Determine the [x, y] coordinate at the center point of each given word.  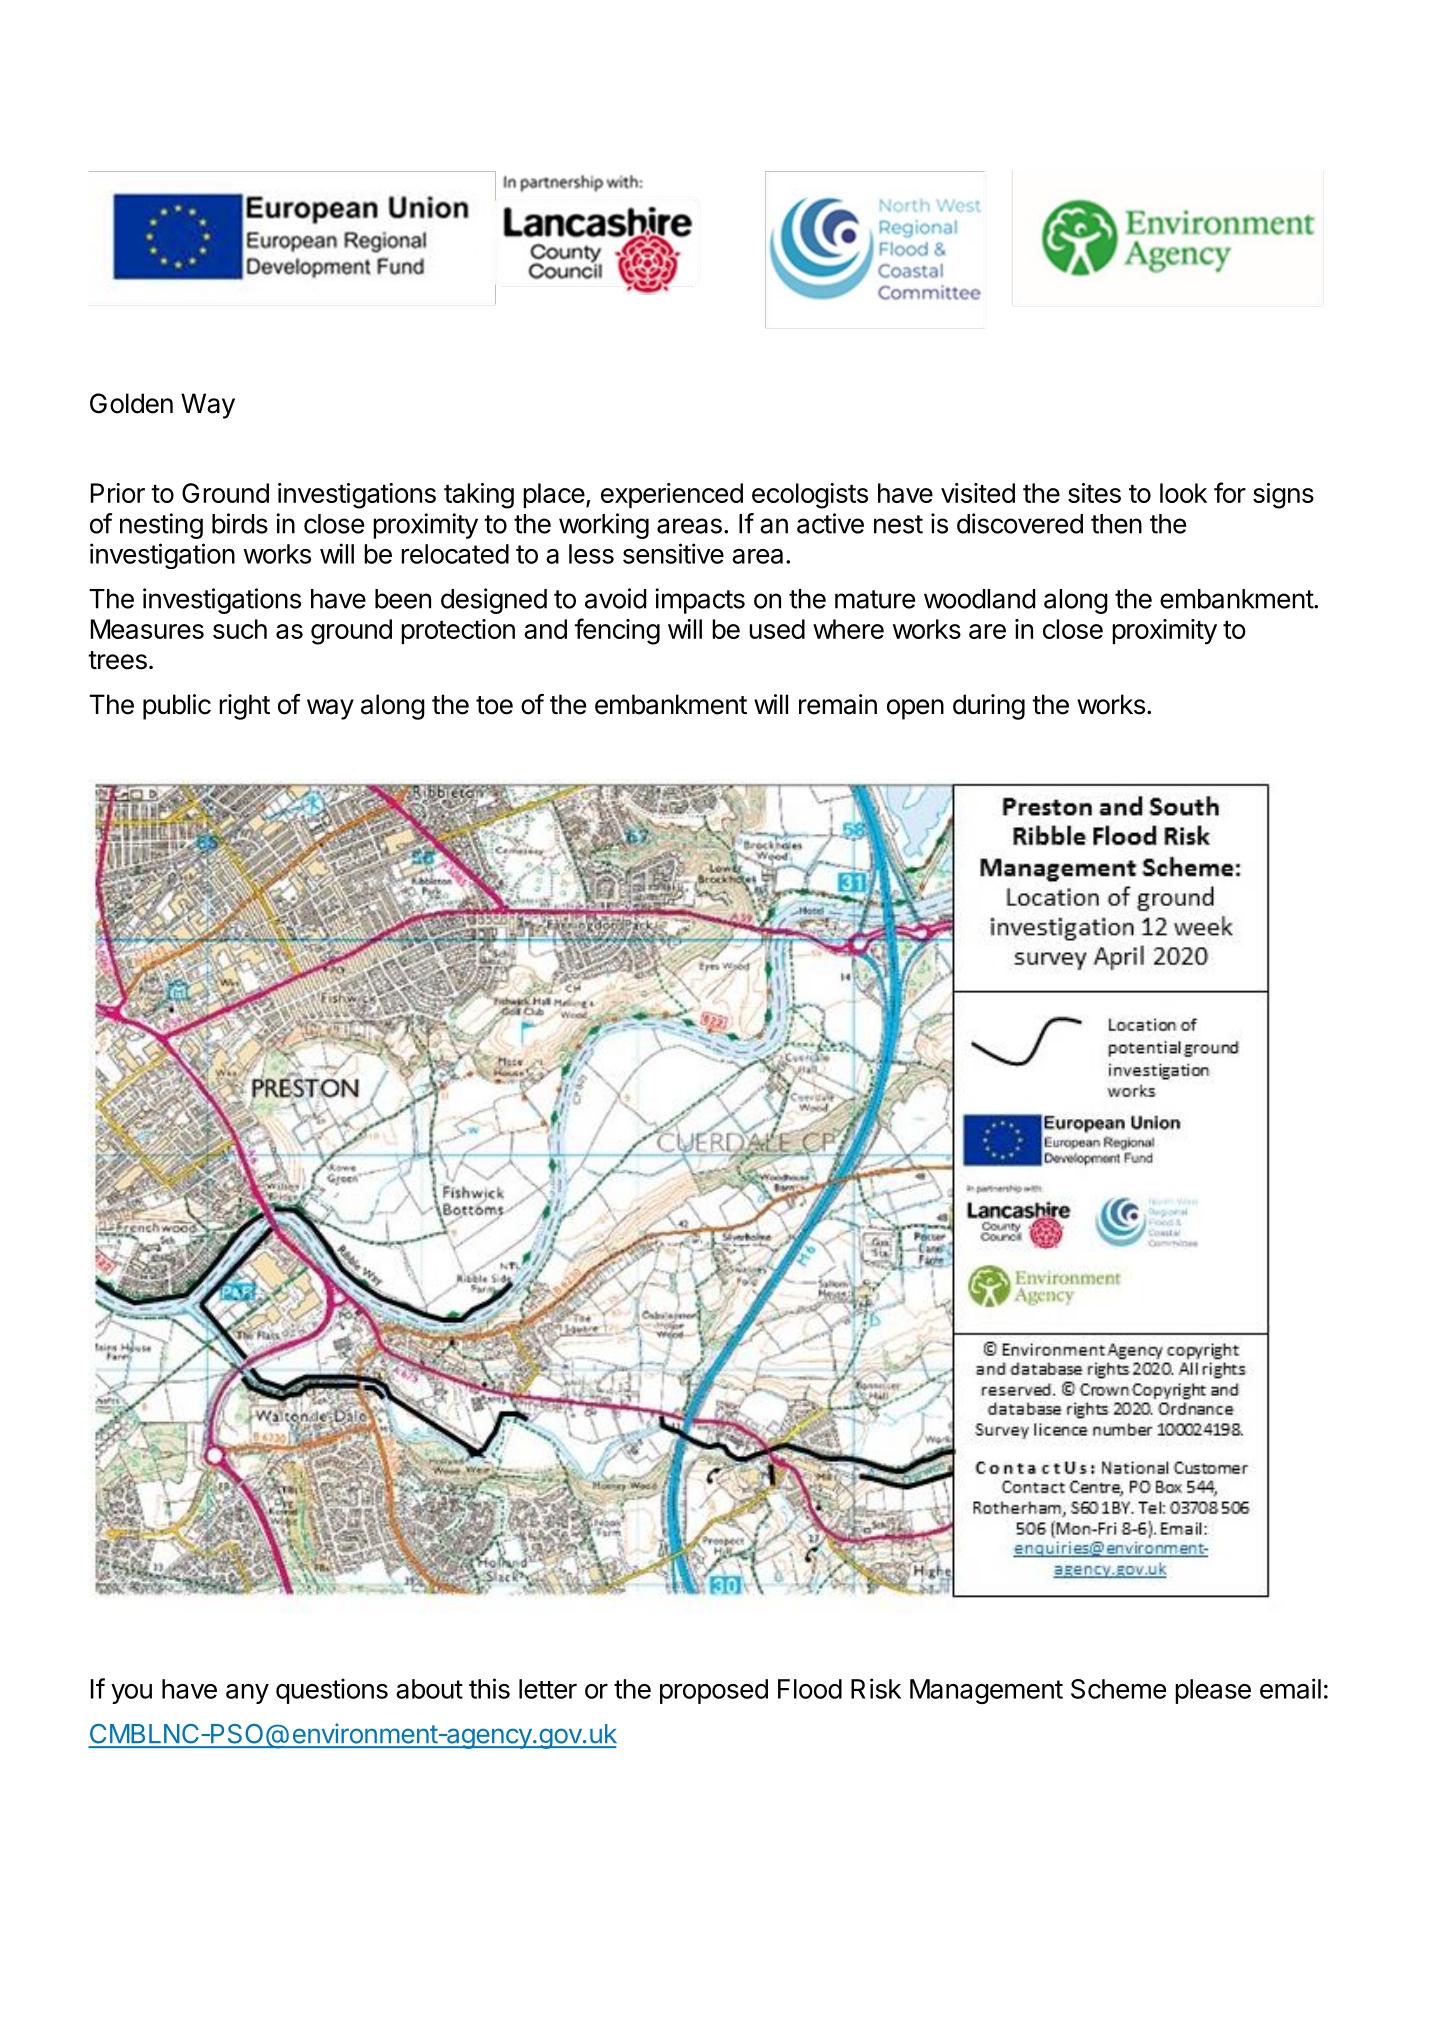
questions [332, 1691]
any [247, 1694]
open [915, 709]
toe [494, 705]
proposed [714, 1691]
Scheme [1118, 1689]
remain [838, 704]
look [1183, 493]
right [244, 707]
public [177, 707]
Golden [131, 403]
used [777, 629]
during [989, 707]
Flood [810, 1689]
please [1213, 1691]
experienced [672, 495]
